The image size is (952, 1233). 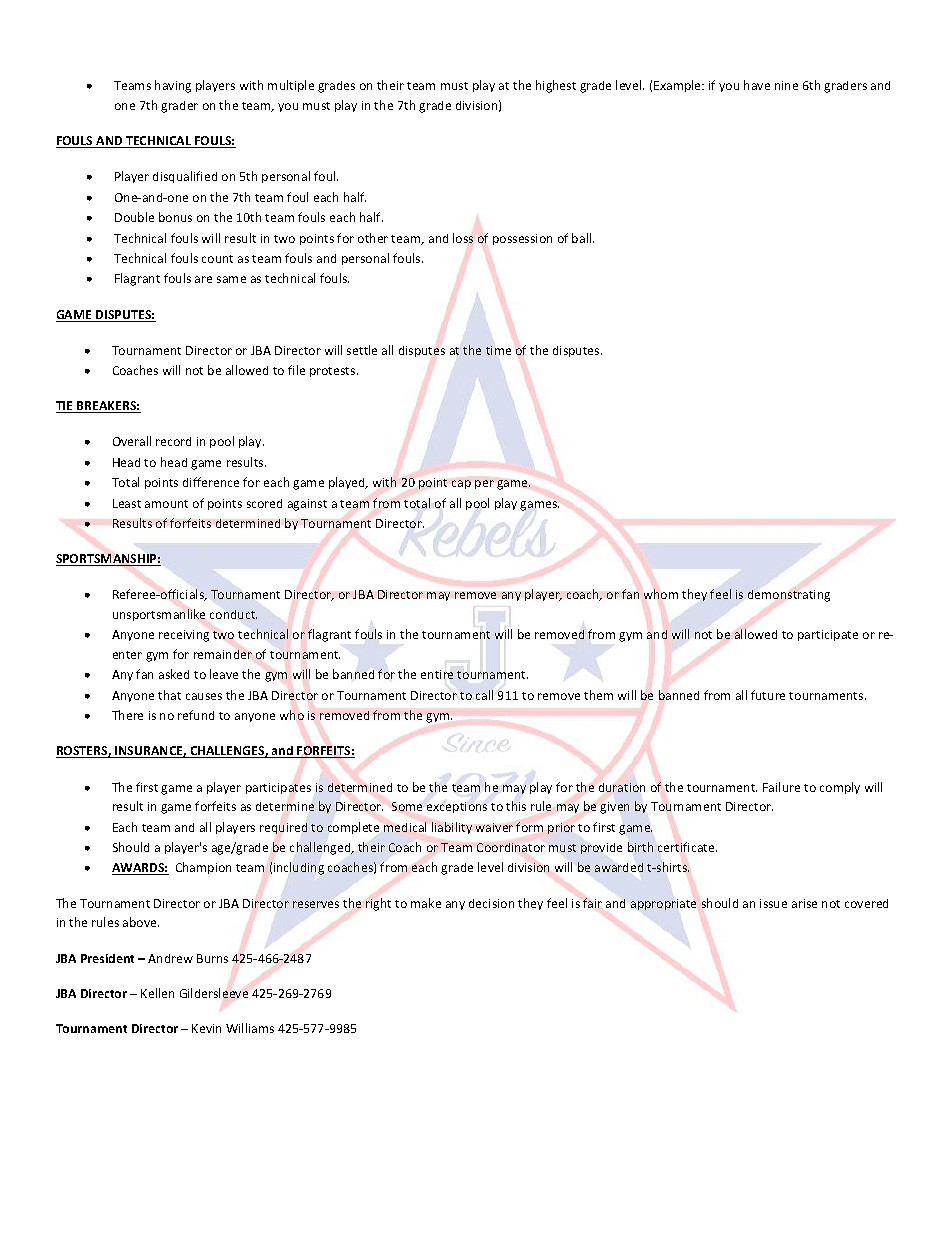 I want to click on nine, so click(x=786, y=85).
